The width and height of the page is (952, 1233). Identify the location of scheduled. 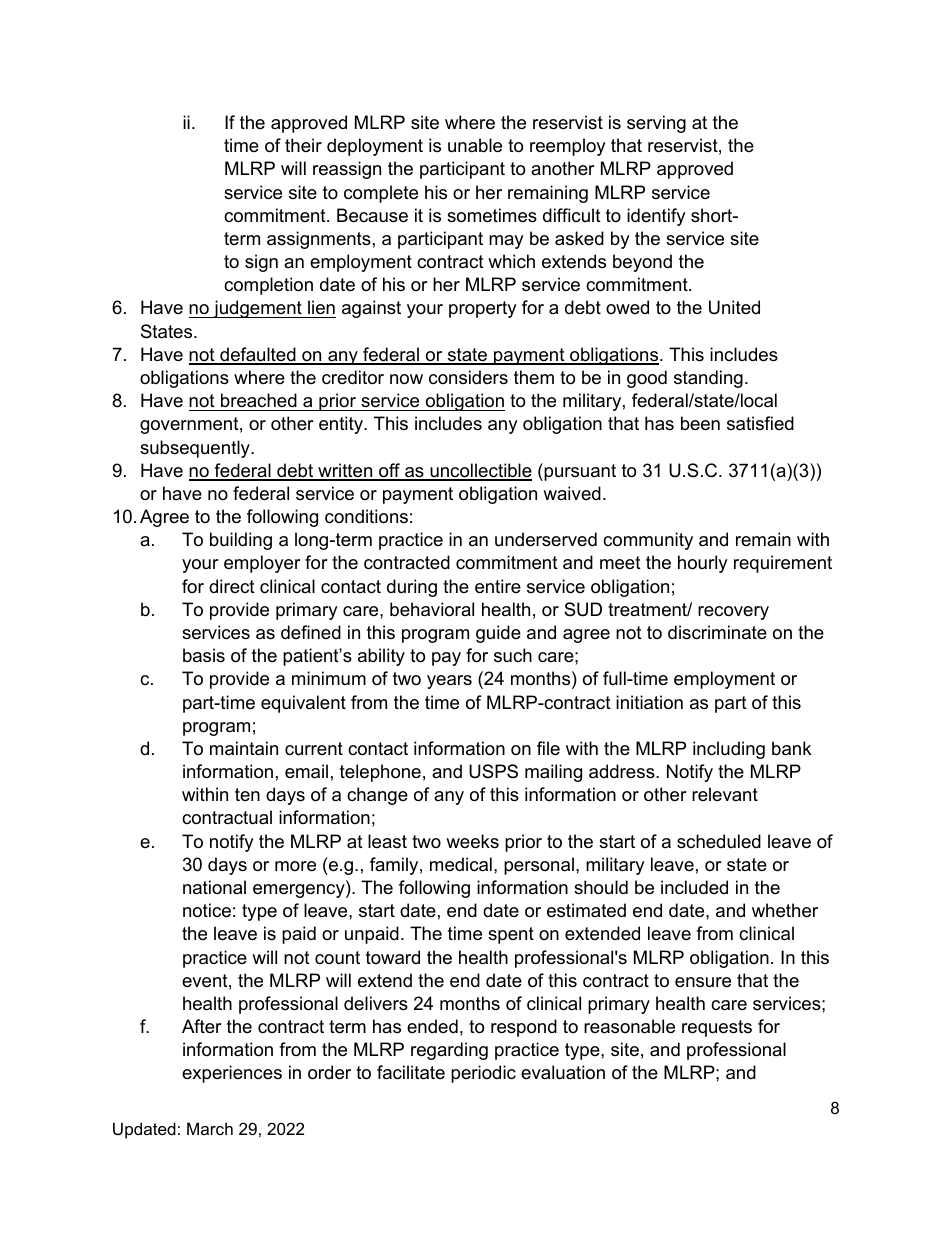
(719, 841).
